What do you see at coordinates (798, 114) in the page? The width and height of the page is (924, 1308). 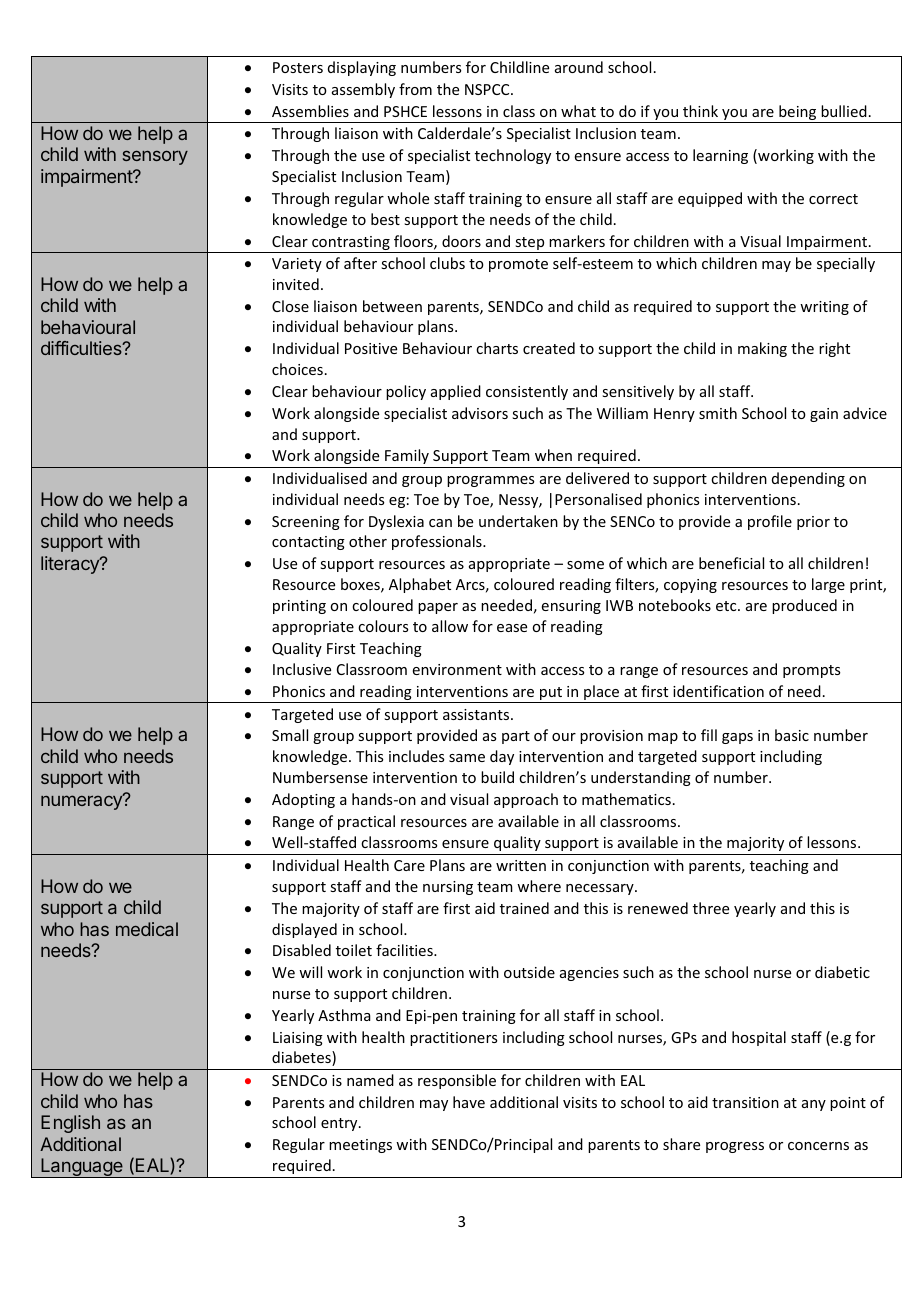 I see `being` at bounding box center [798, 114].
